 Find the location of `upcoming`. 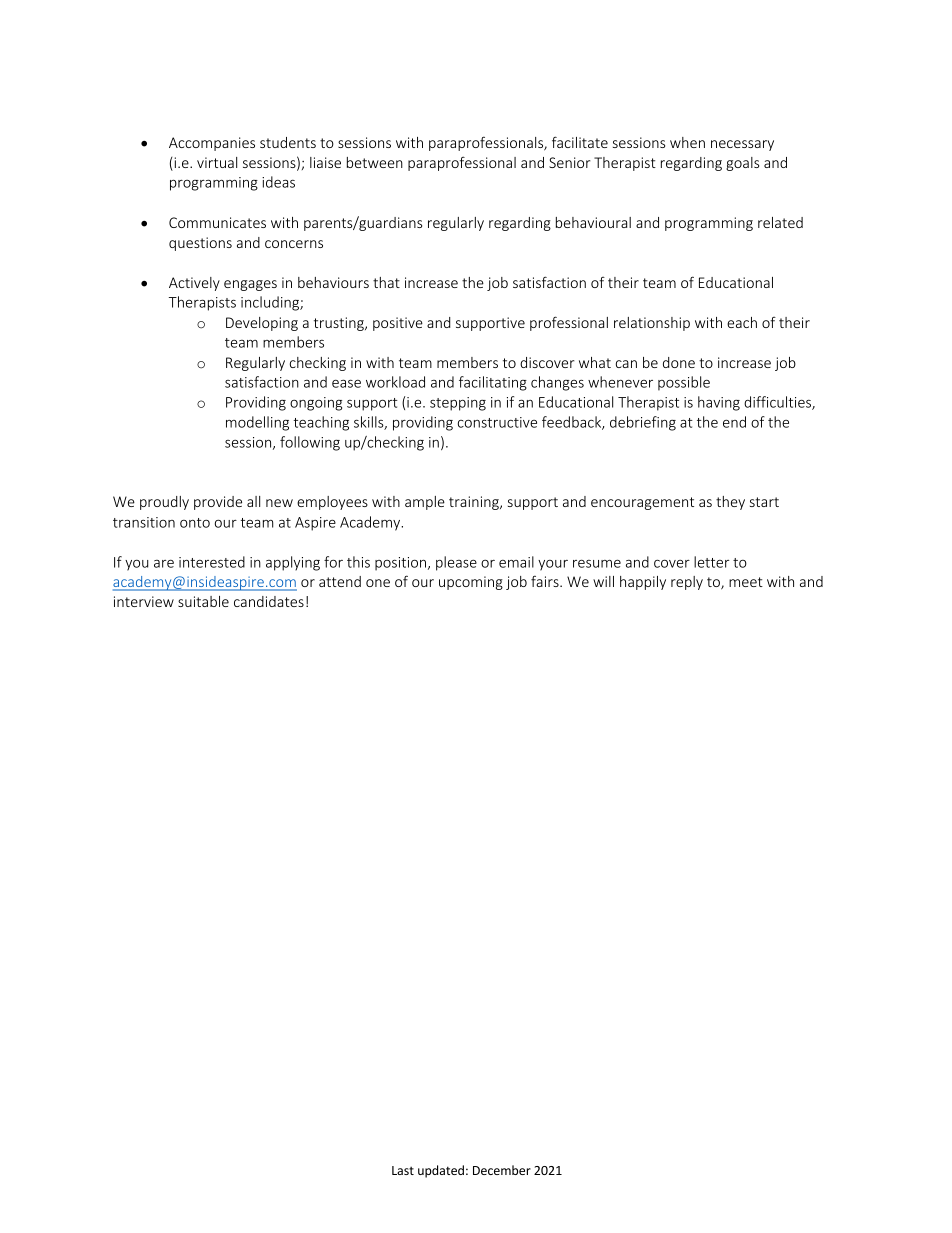

upcoming is located at coordinates (471, 583).
